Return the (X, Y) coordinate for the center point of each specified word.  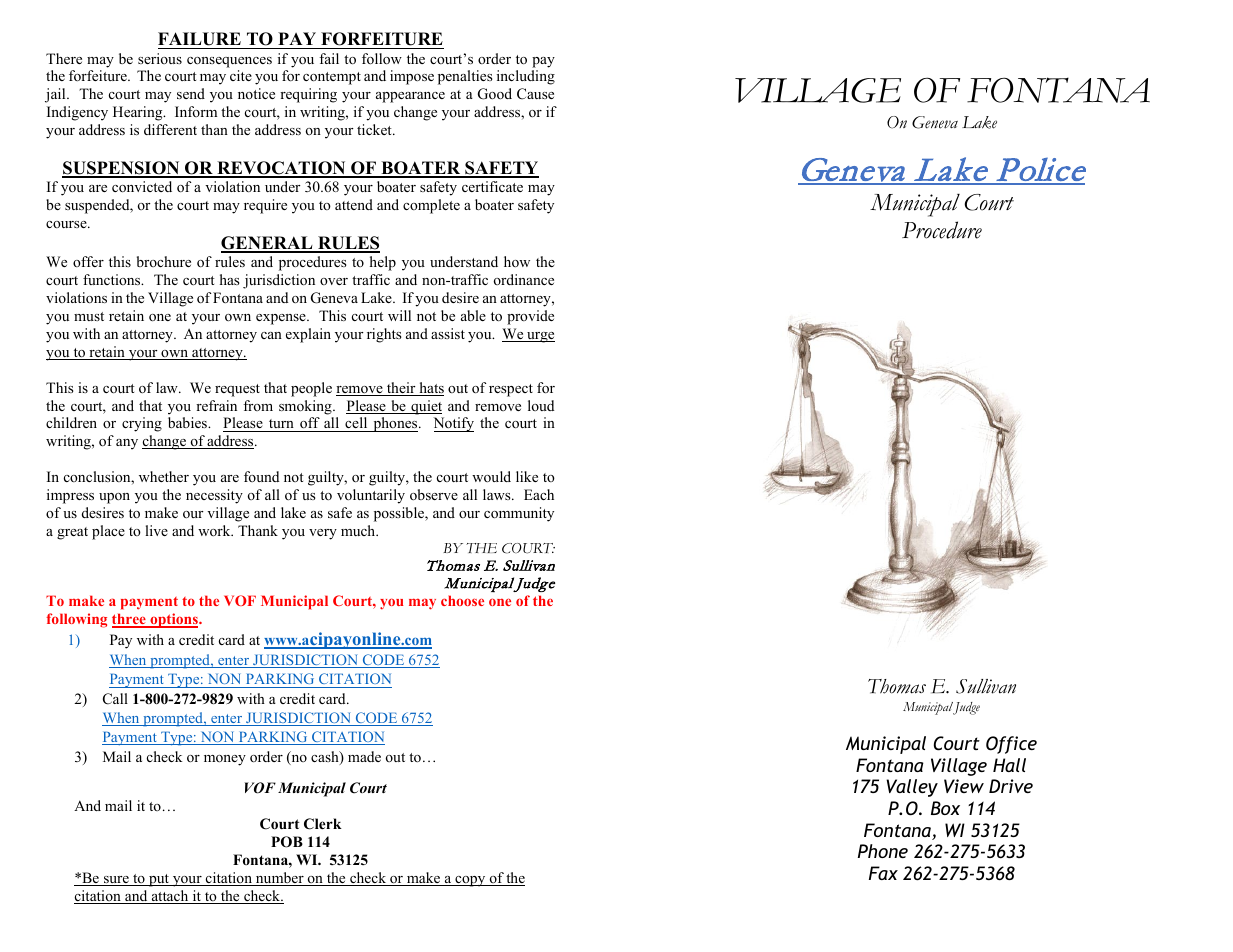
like (527, 476)
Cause (535, 94)
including (526, 77)
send (191, 93)
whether (164, 476)
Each (539, 494)
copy (470, 881)
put (159, 880)
